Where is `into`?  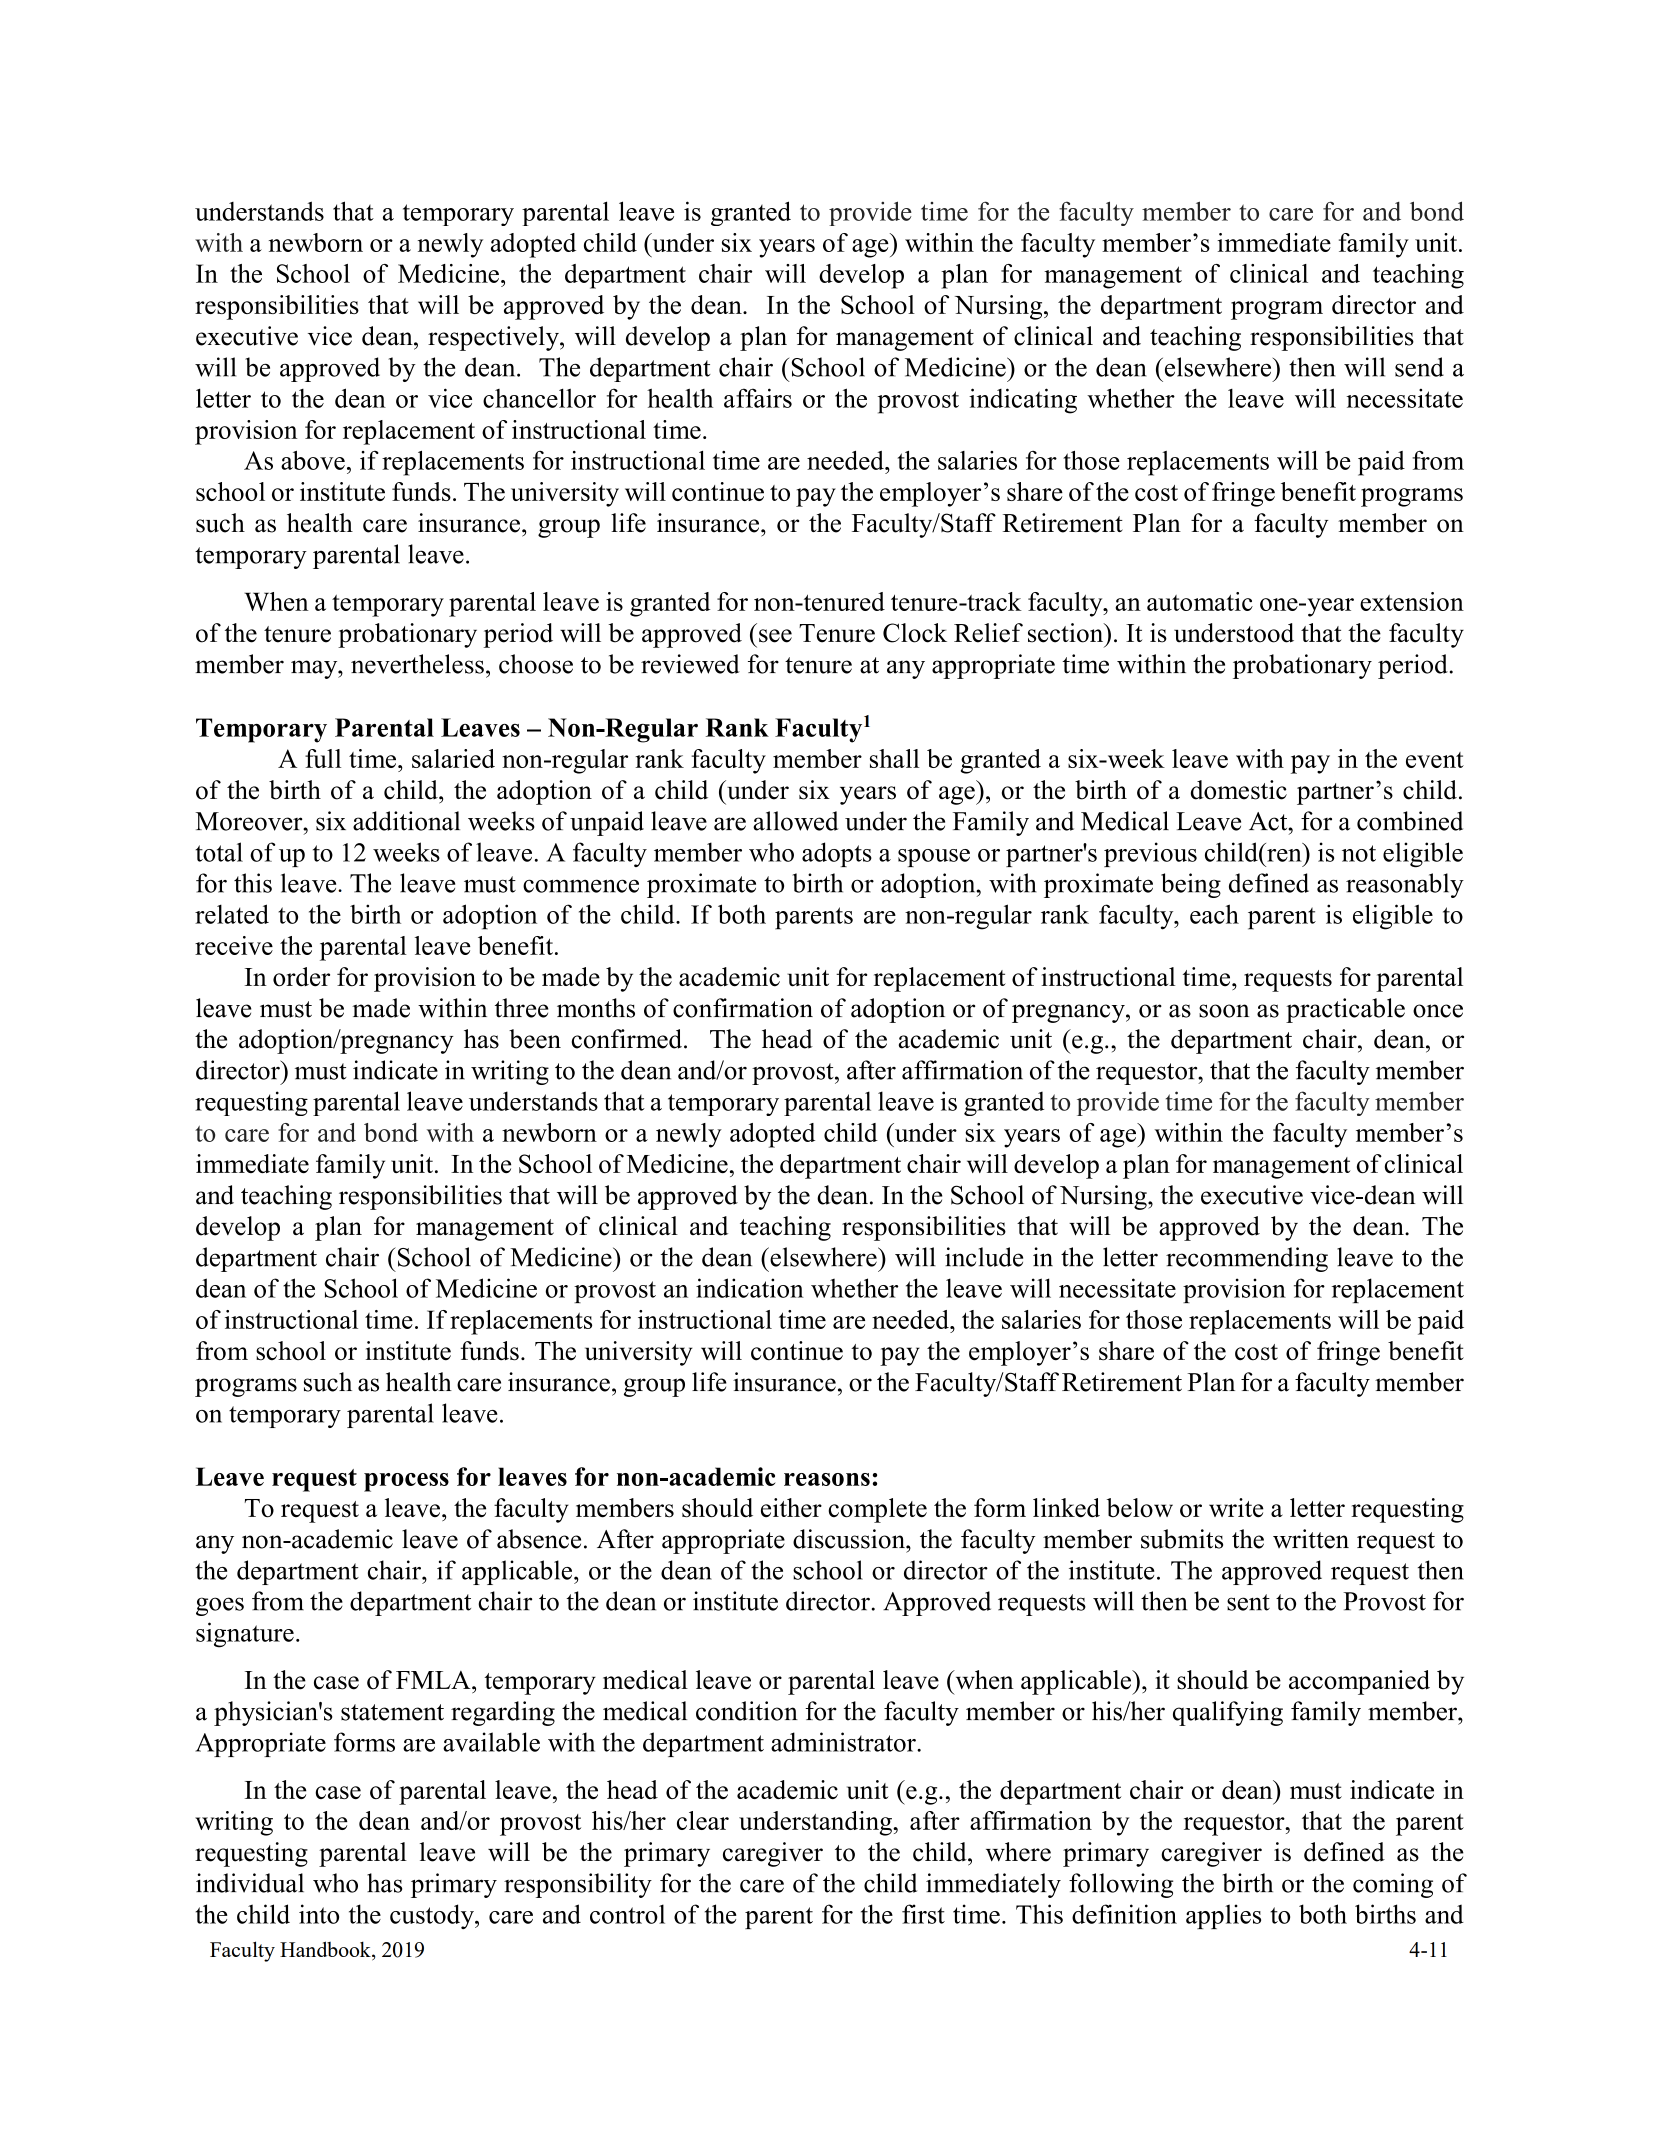
into is located at coordinates (319, 1914).
